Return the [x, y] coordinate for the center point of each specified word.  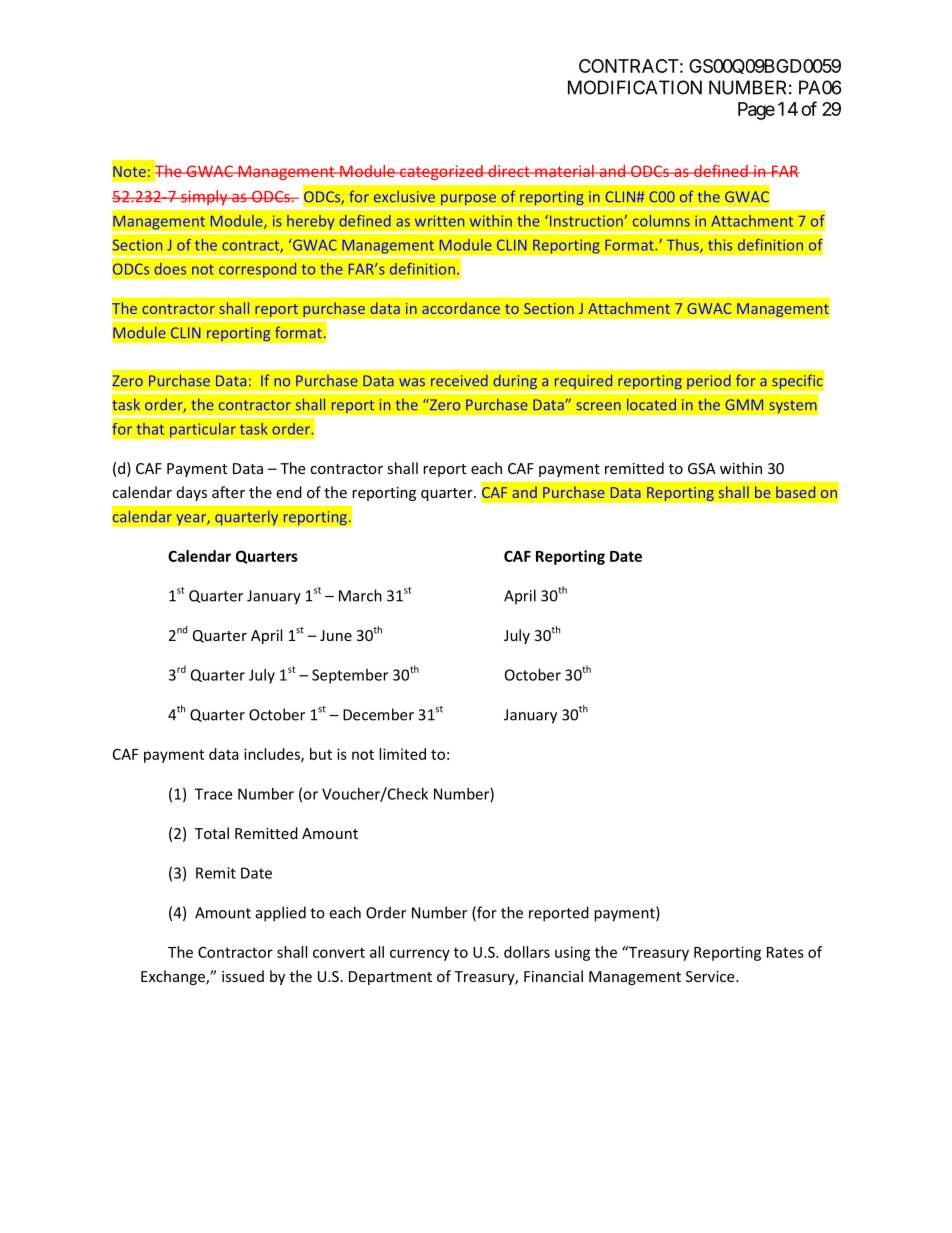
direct [509, 171]
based [795, 492]
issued [243, 976]
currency [420, 955]
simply [204, 198]
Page [756, 111]
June [336, 635]
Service [711, 976]
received [459, 380]
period [709, 383]
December [378, 714]
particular [203, 430]
